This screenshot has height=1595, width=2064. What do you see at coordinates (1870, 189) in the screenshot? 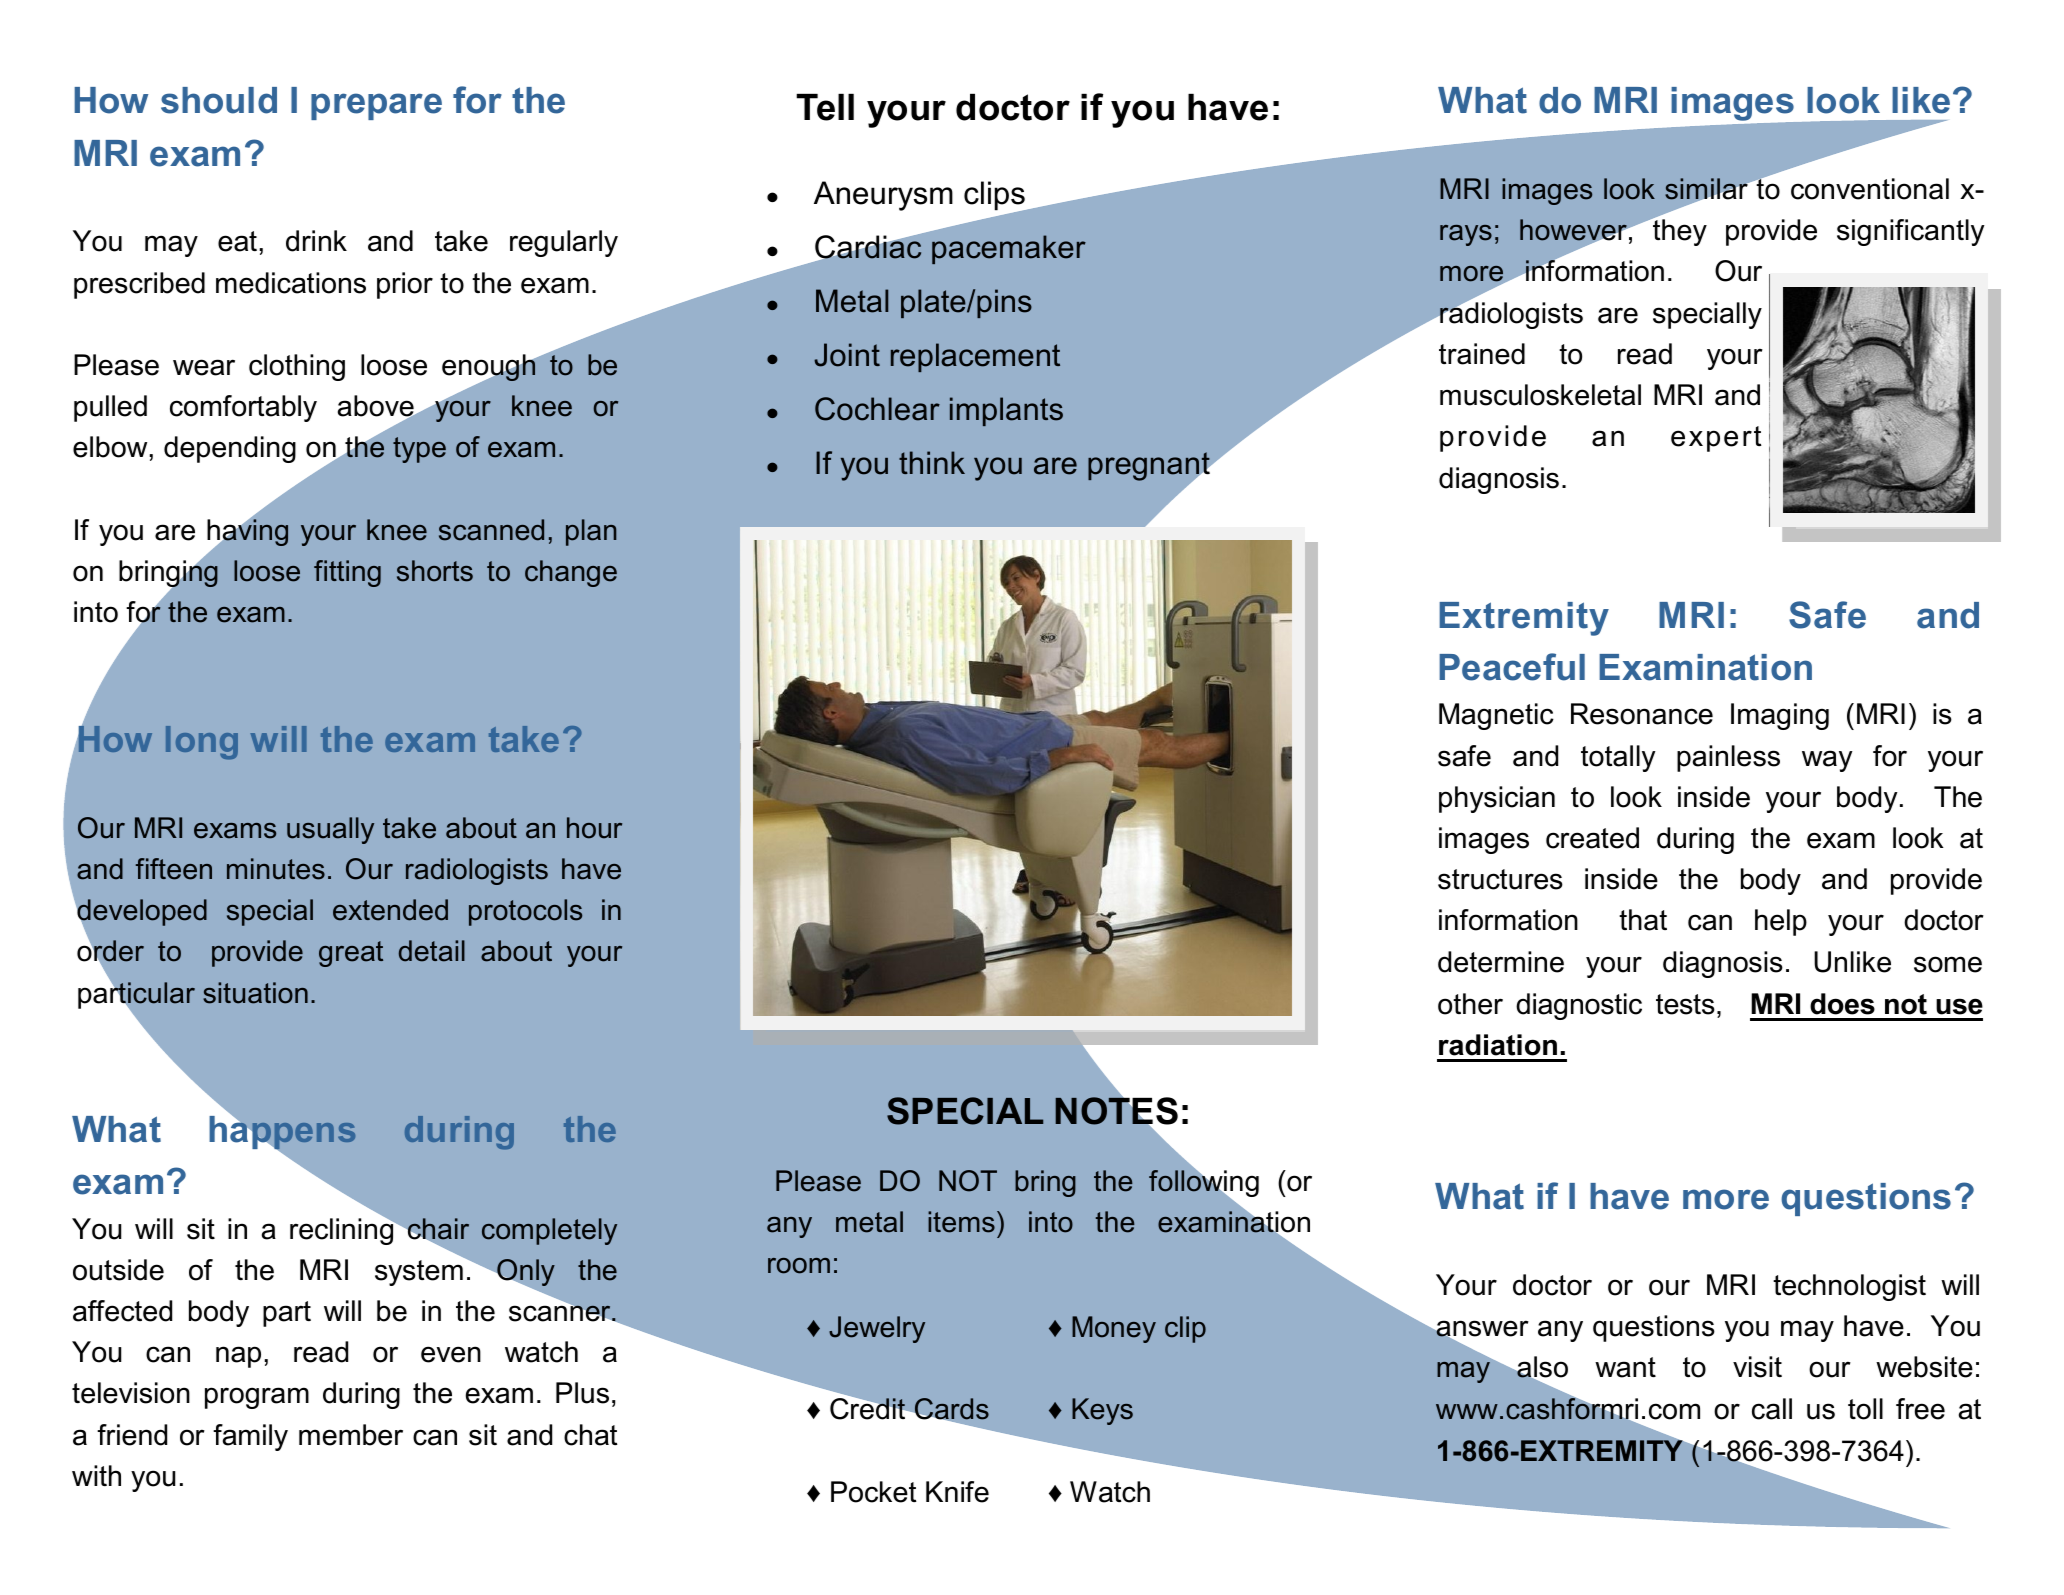
I see `conventional` at bounding box center [1870, 189].
